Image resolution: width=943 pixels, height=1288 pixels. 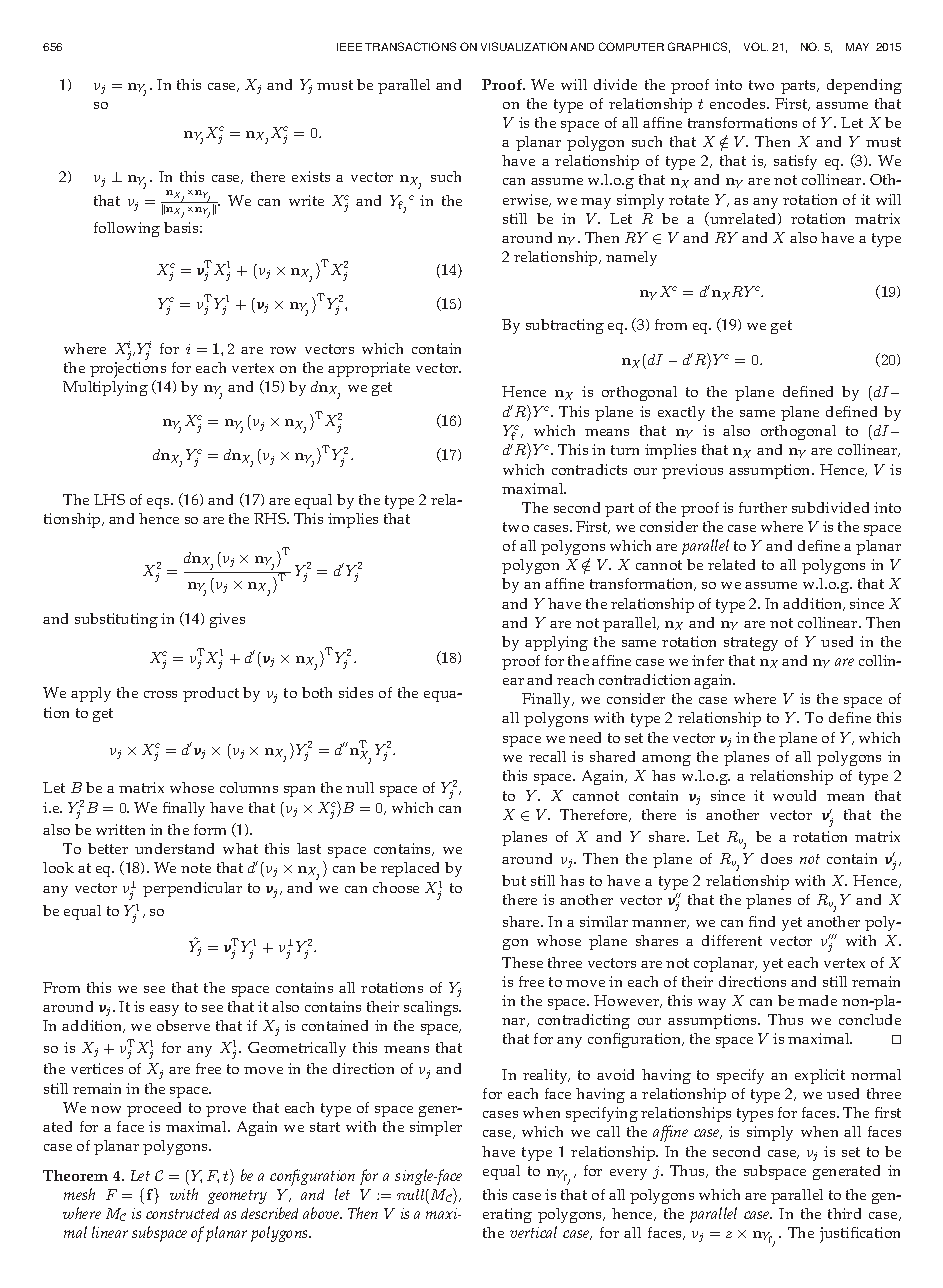 What do you see at coordinates (356, 692) in the screenshot?
I see `sides` at bounding box center [356, 692].
